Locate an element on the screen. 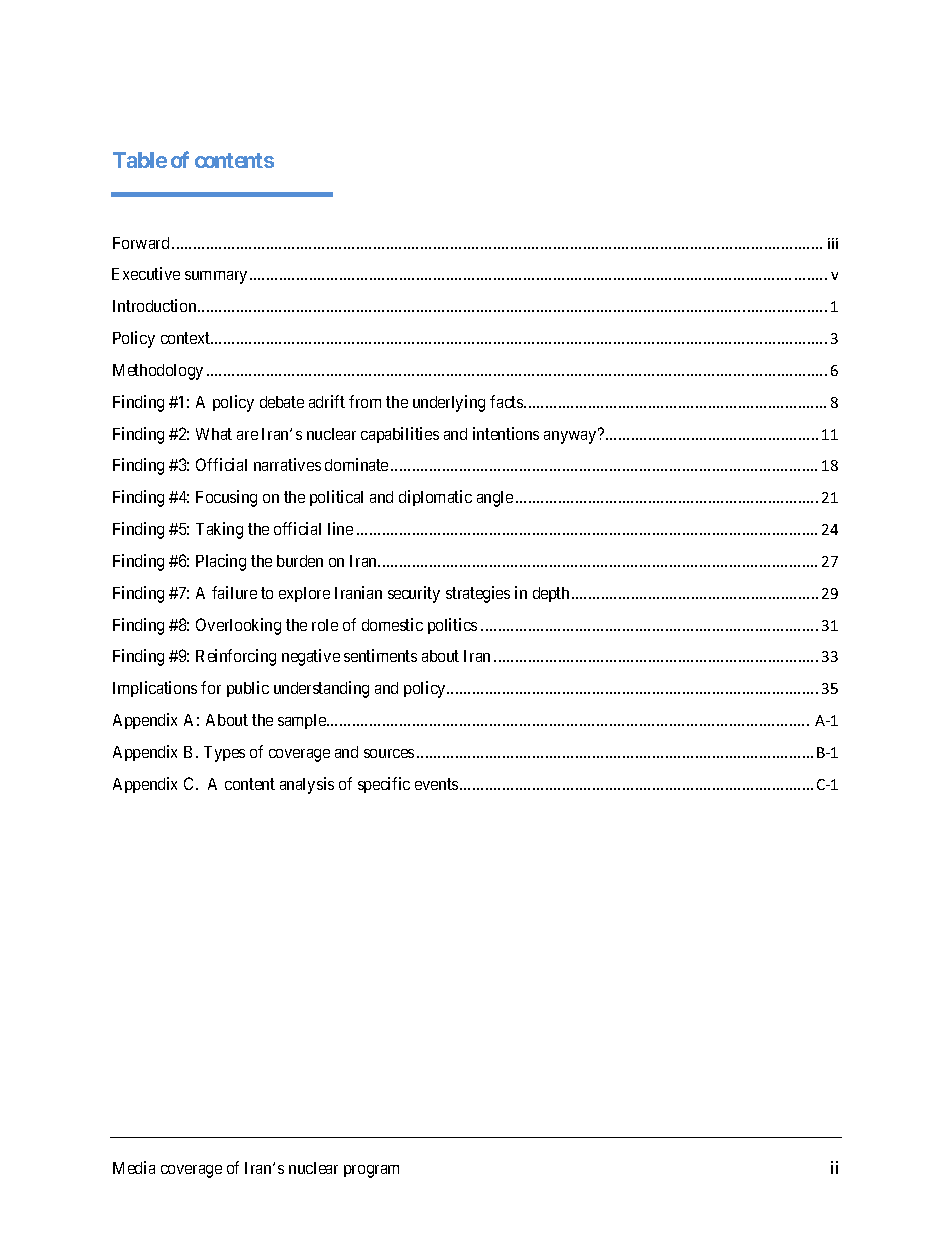 The image size is (952, 1233). Types is located at coordinates (224, 754).
